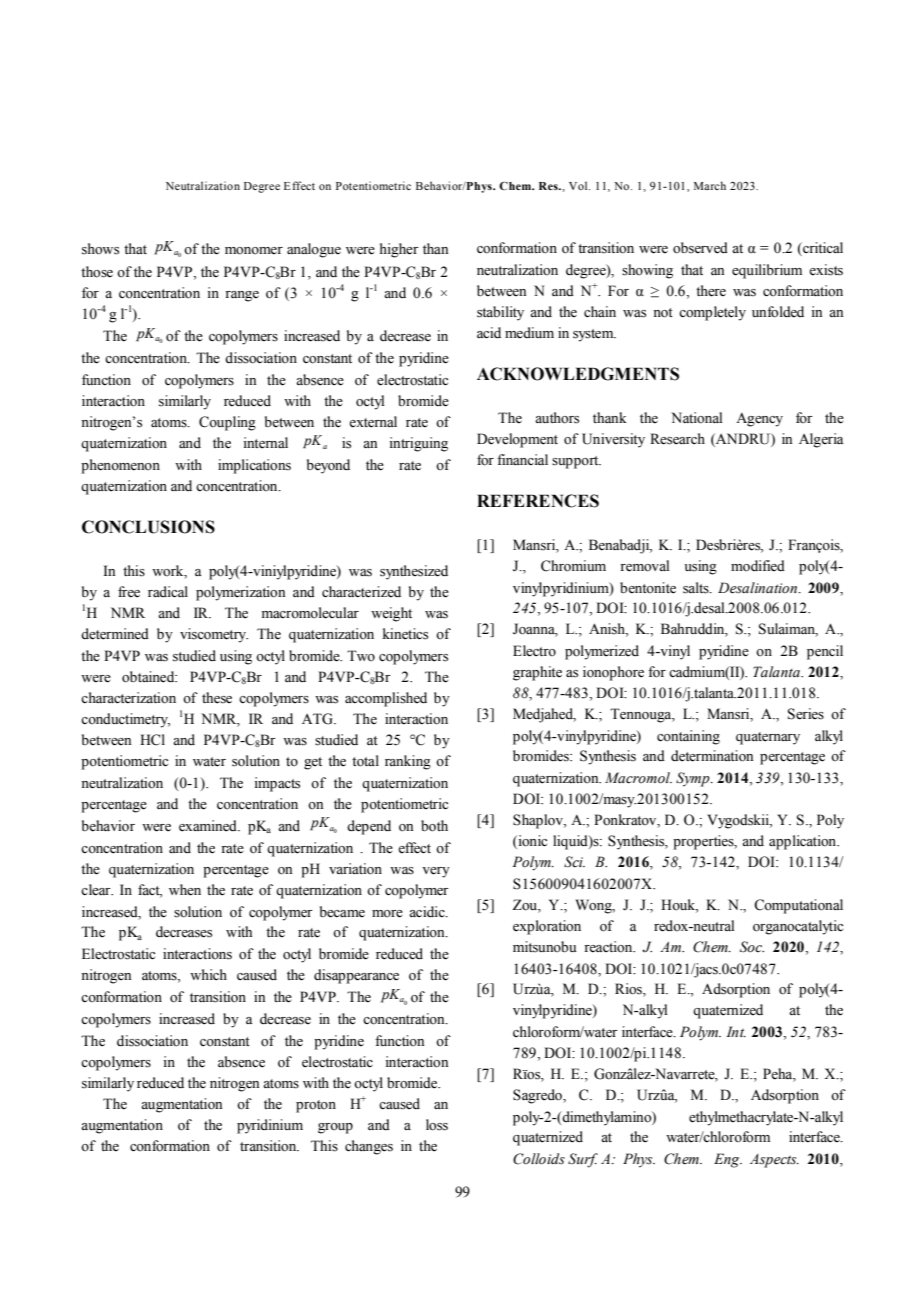  What do you see at coordinates (254, 251) in the screenshot?
I see `monomer` at bounding box center [254, 251].
